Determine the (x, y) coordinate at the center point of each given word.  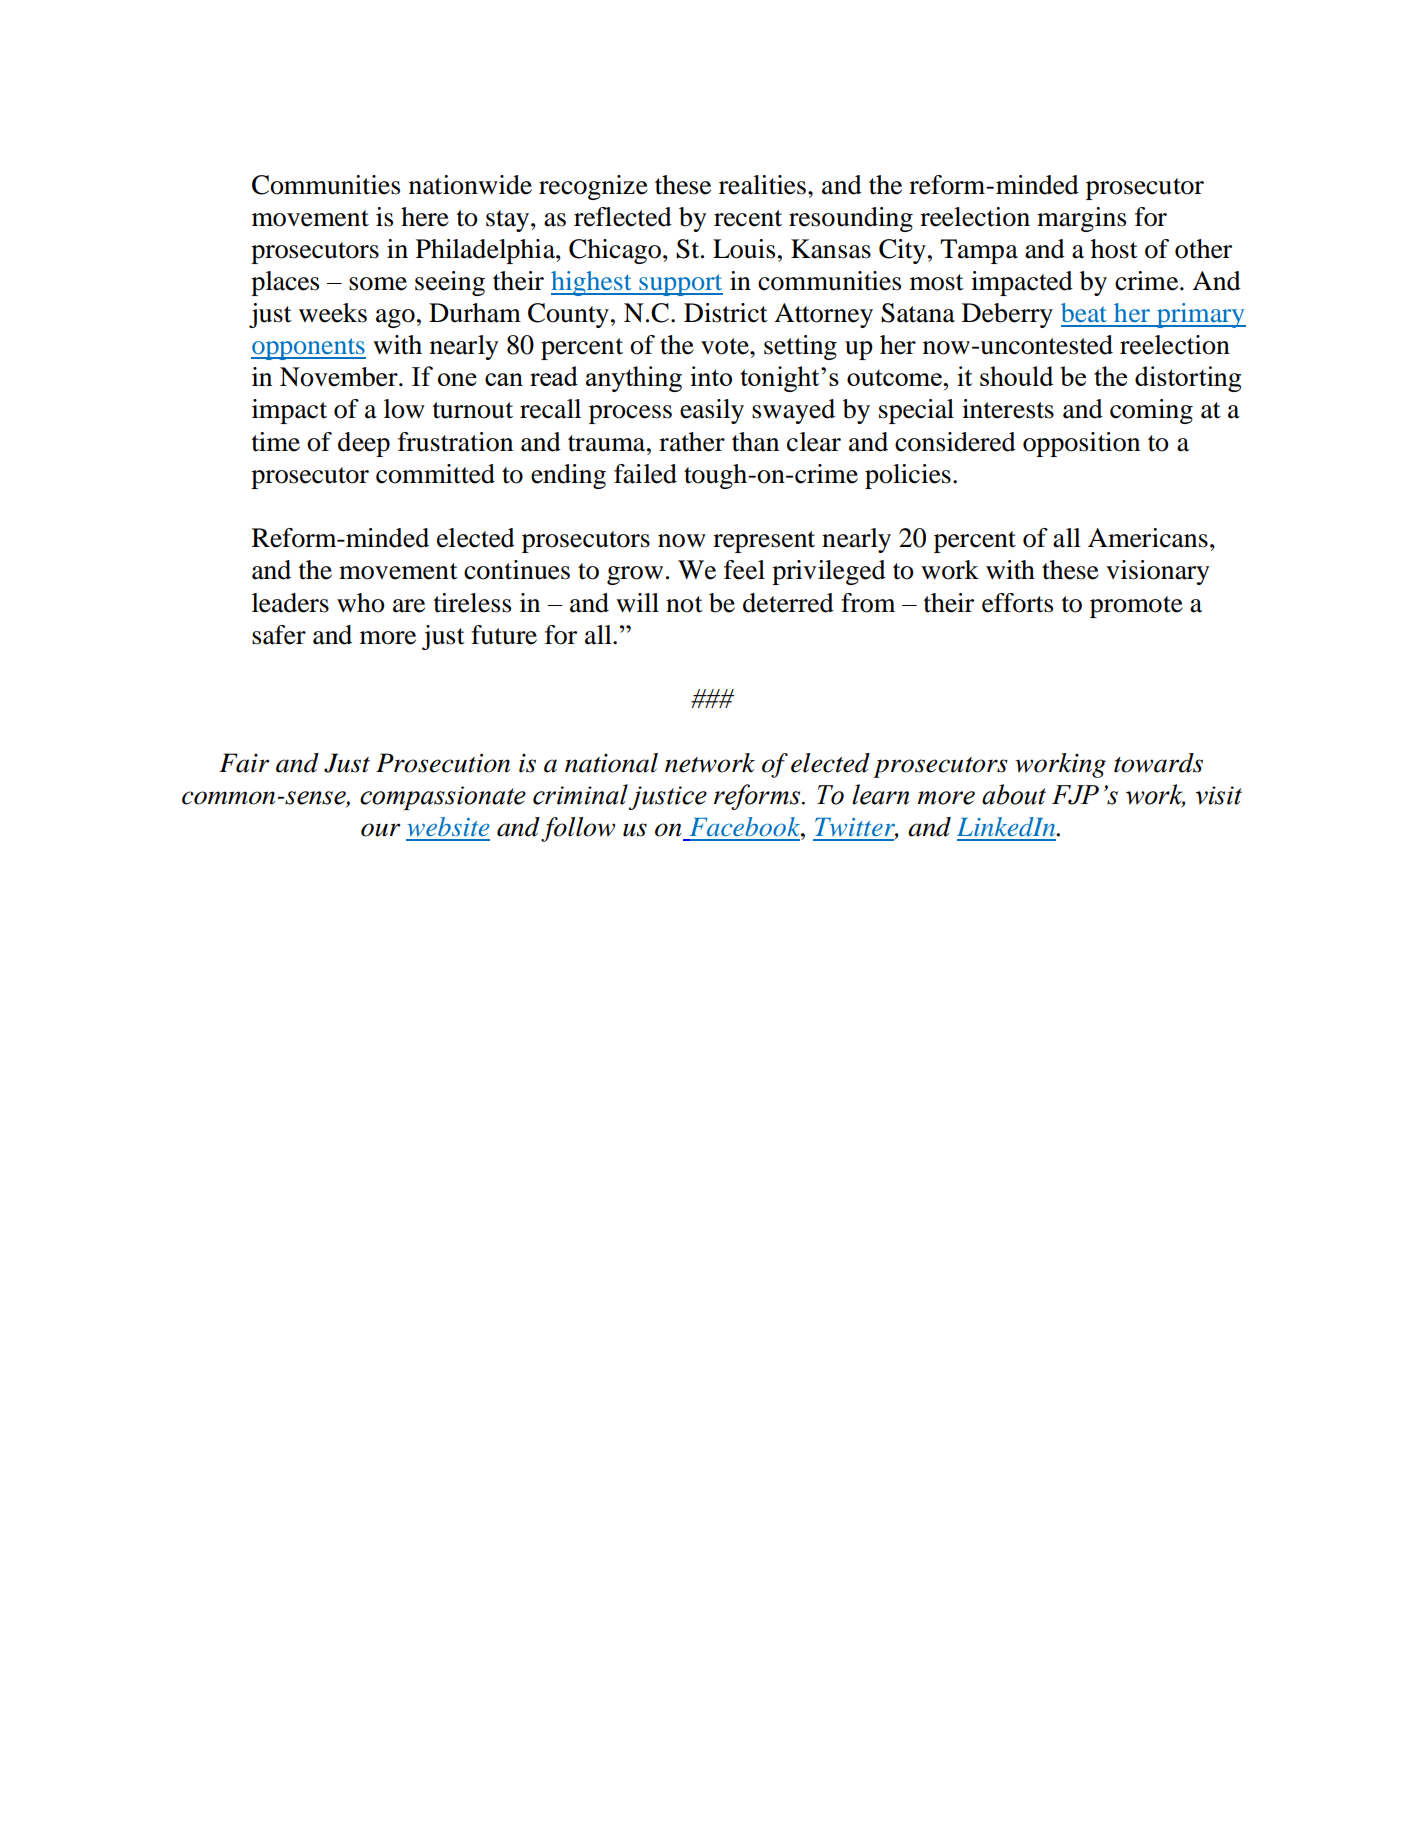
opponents (308, 349)
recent (748, 218)
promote (1136, 607)
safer (279, 635)
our (381, 830)
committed (435, 474)
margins (1081, 219)
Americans (1148, 538)
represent (764, 542)
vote (726, 346)
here (425, 217)
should (1017, 376)
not (684, 604)
